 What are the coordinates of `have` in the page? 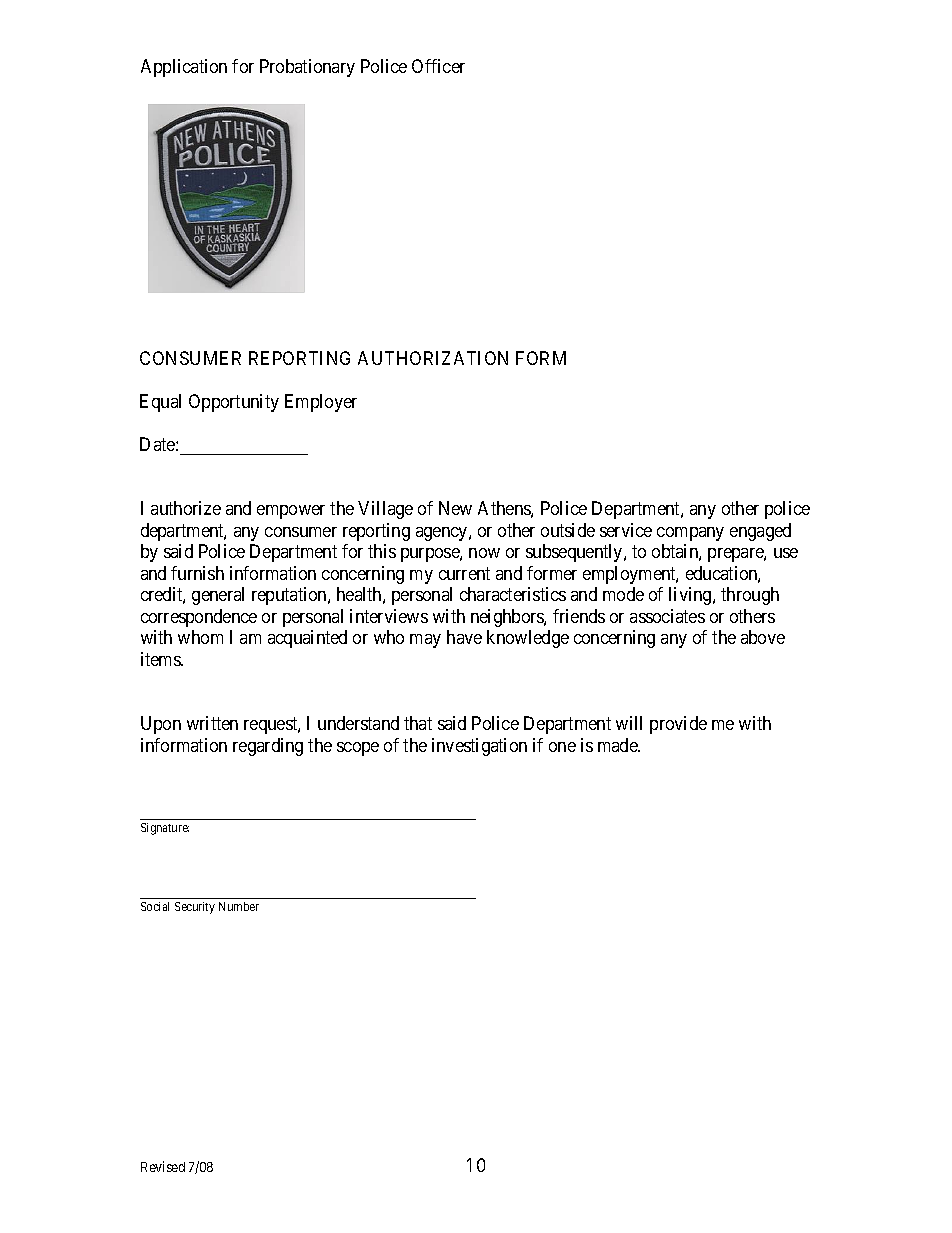 It's located at (464, 637).
